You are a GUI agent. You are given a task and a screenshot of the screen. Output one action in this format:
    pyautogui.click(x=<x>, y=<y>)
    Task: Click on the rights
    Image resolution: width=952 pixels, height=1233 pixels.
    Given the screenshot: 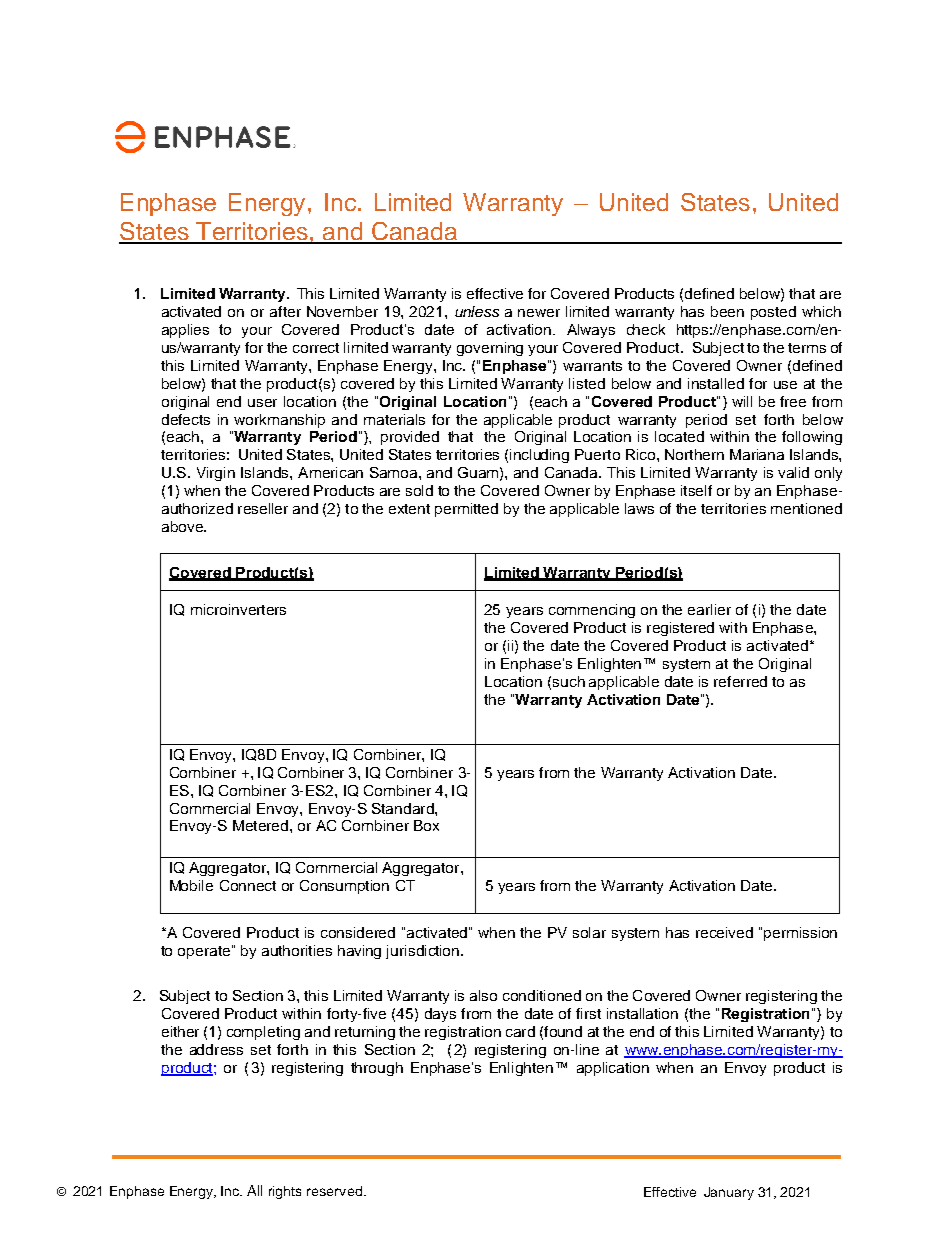 What is the action you would take?
    pyautogui.click(x=285, y=1192)
